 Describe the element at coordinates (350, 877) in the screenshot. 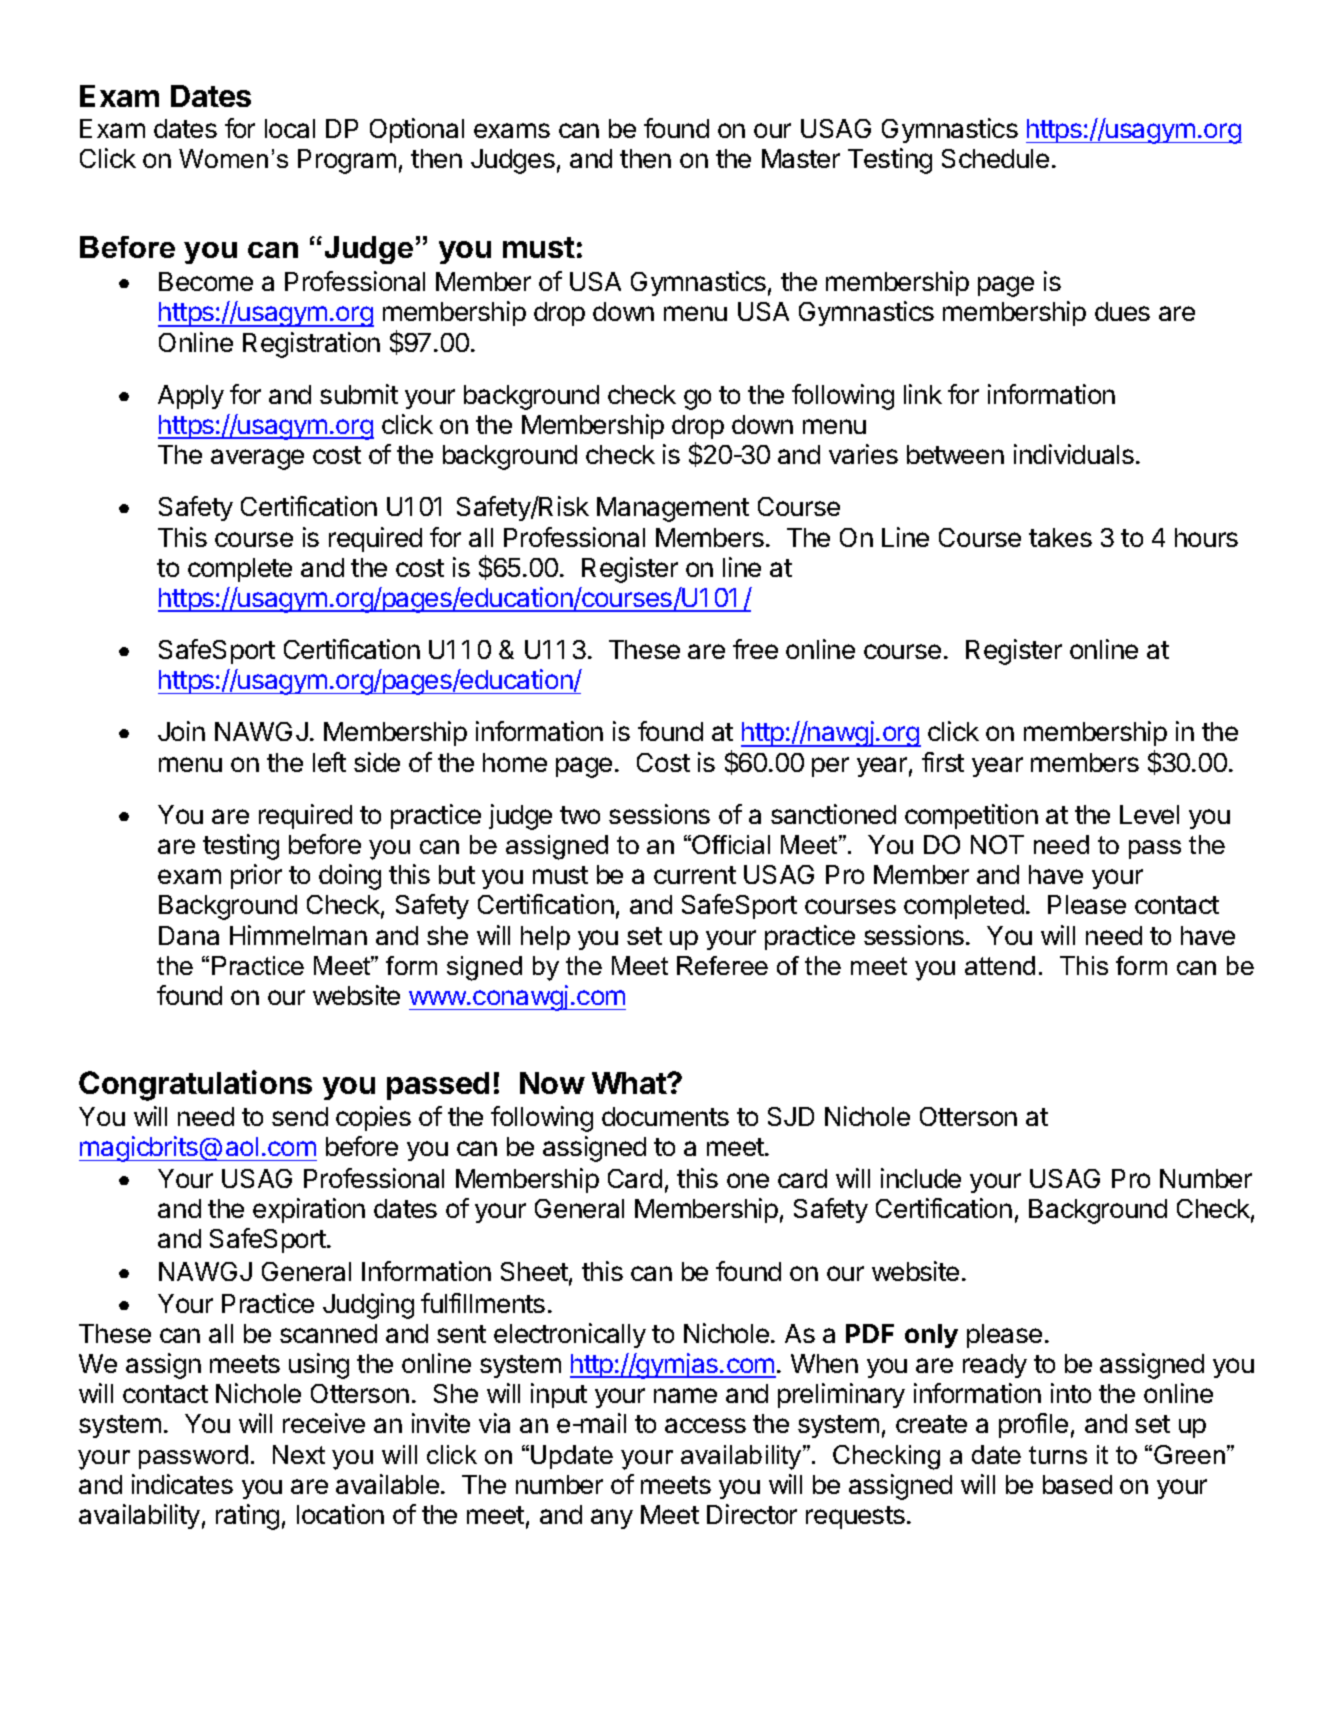

I see `doing` at that location.
